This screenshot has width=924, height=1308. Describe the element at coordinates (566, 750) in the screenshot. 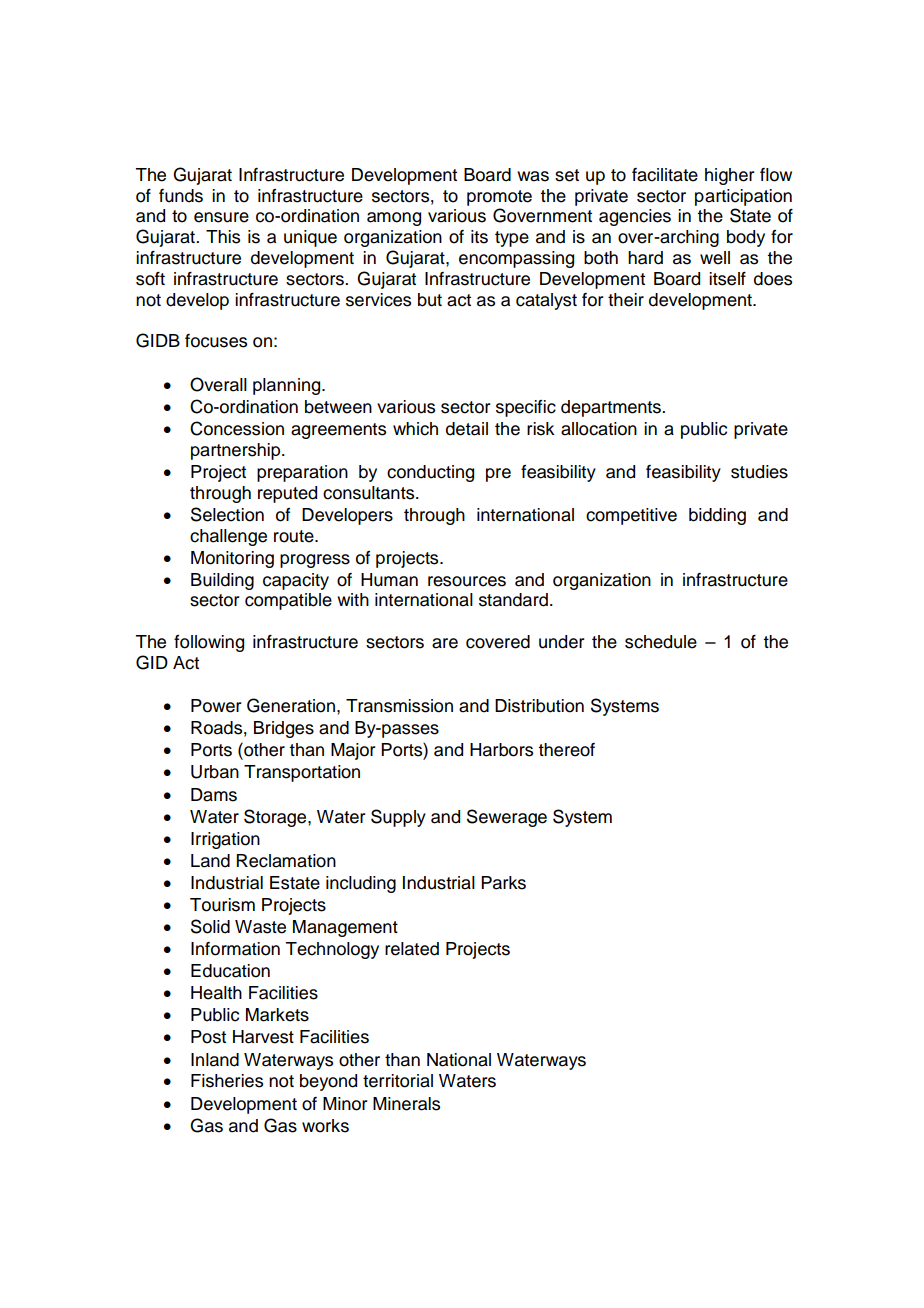

I see `thereof` at that location.
